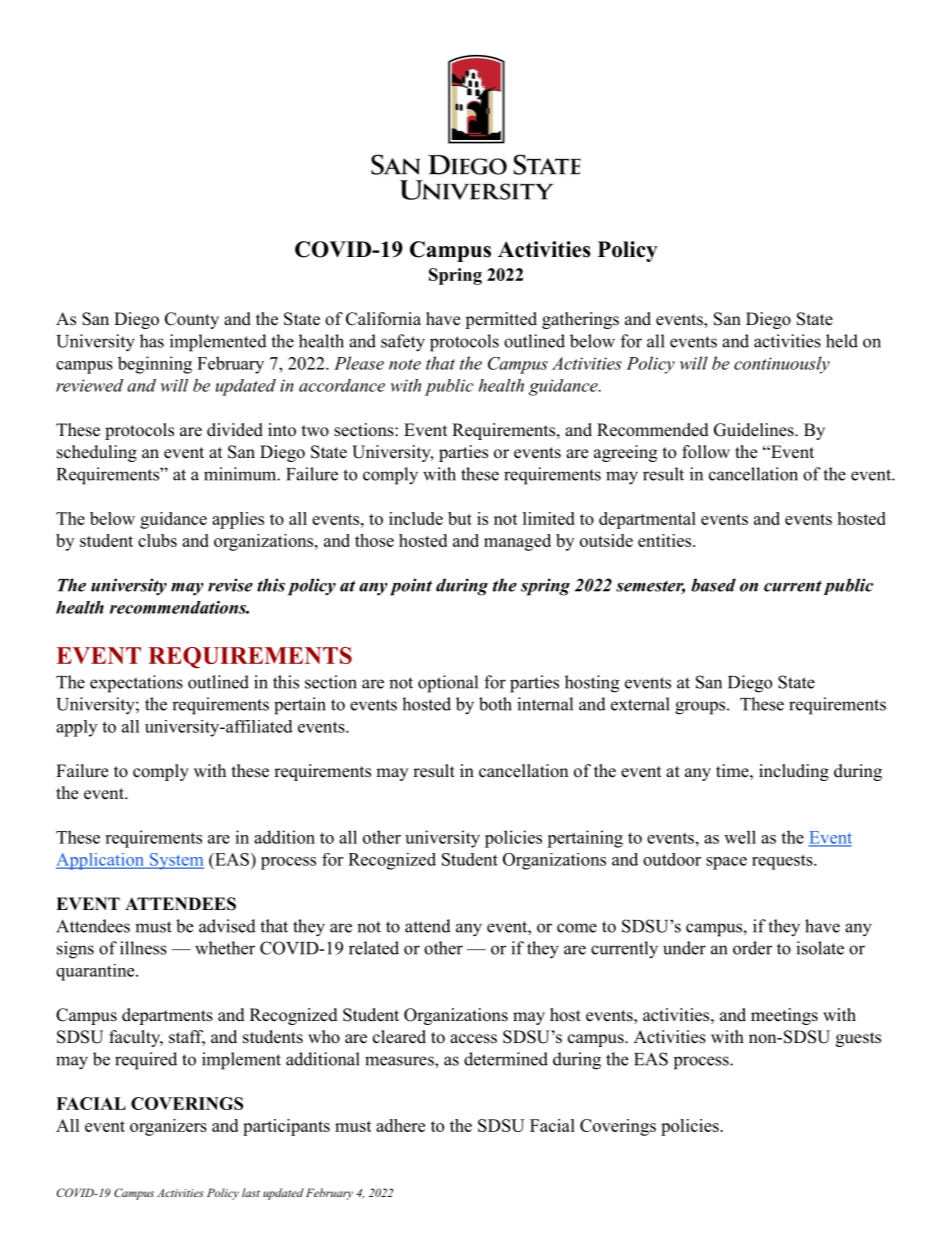 The image size is (952, 1233). Describe the element at coordinates (473, 1039) in the image. I see `access` at that location.
